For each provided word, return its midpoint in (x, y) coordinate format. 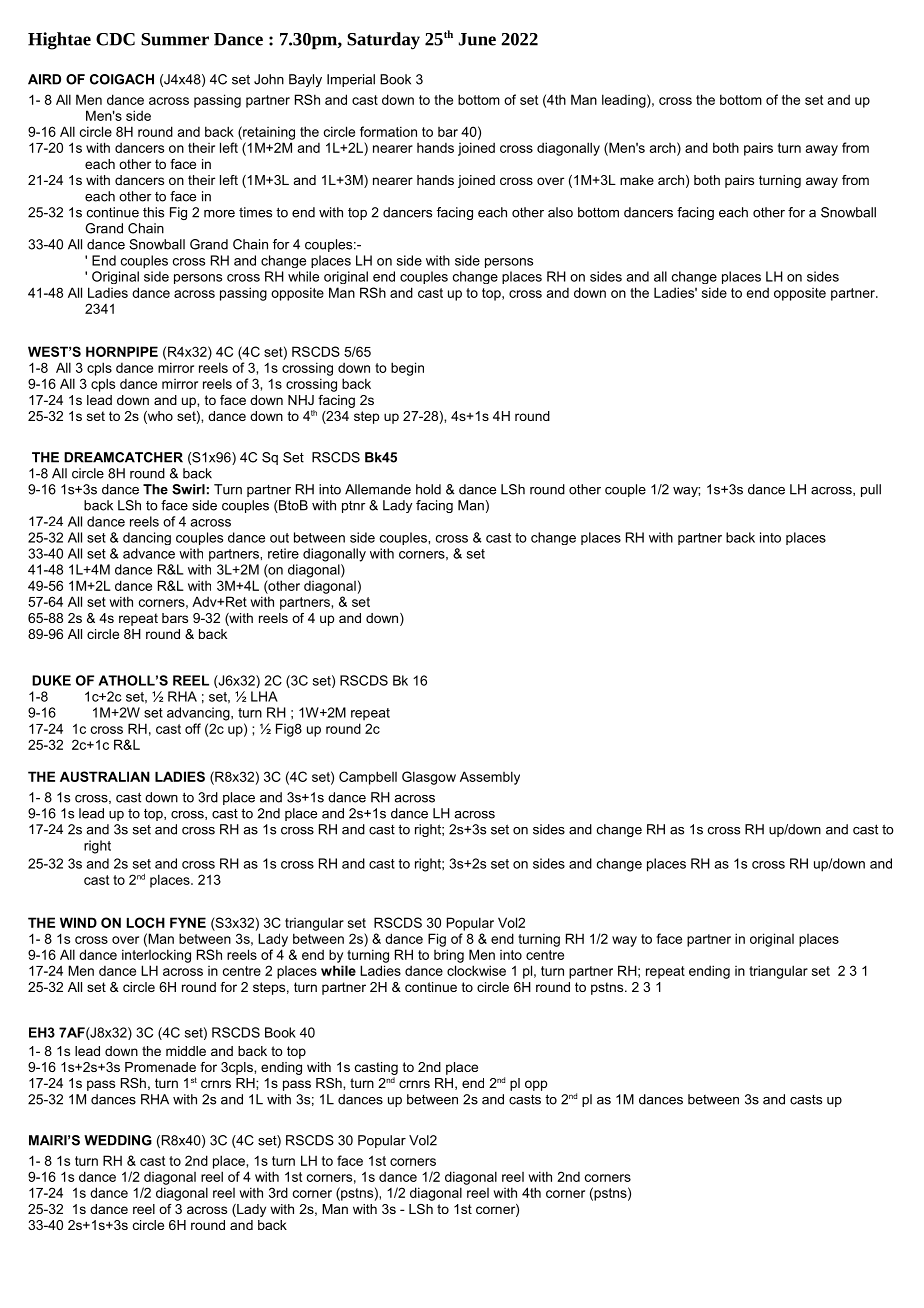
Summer (175, 39)
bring (449, 956)
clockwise (476, 970)
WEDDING (118, 1140)
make (637, 180)
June (477, 39)
